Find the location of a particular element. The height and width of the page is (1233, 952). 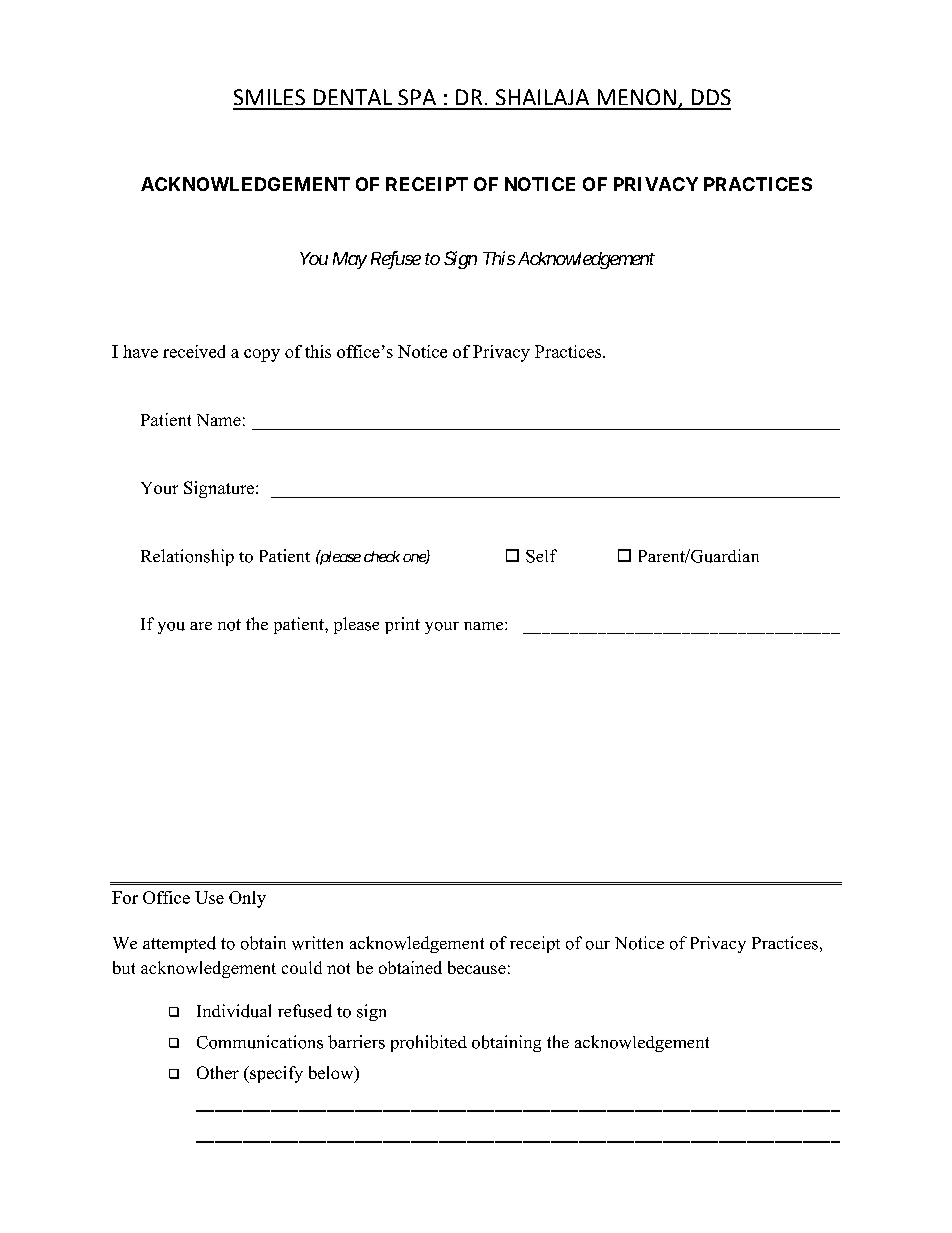

copy is located at coordinates (262, 355).
